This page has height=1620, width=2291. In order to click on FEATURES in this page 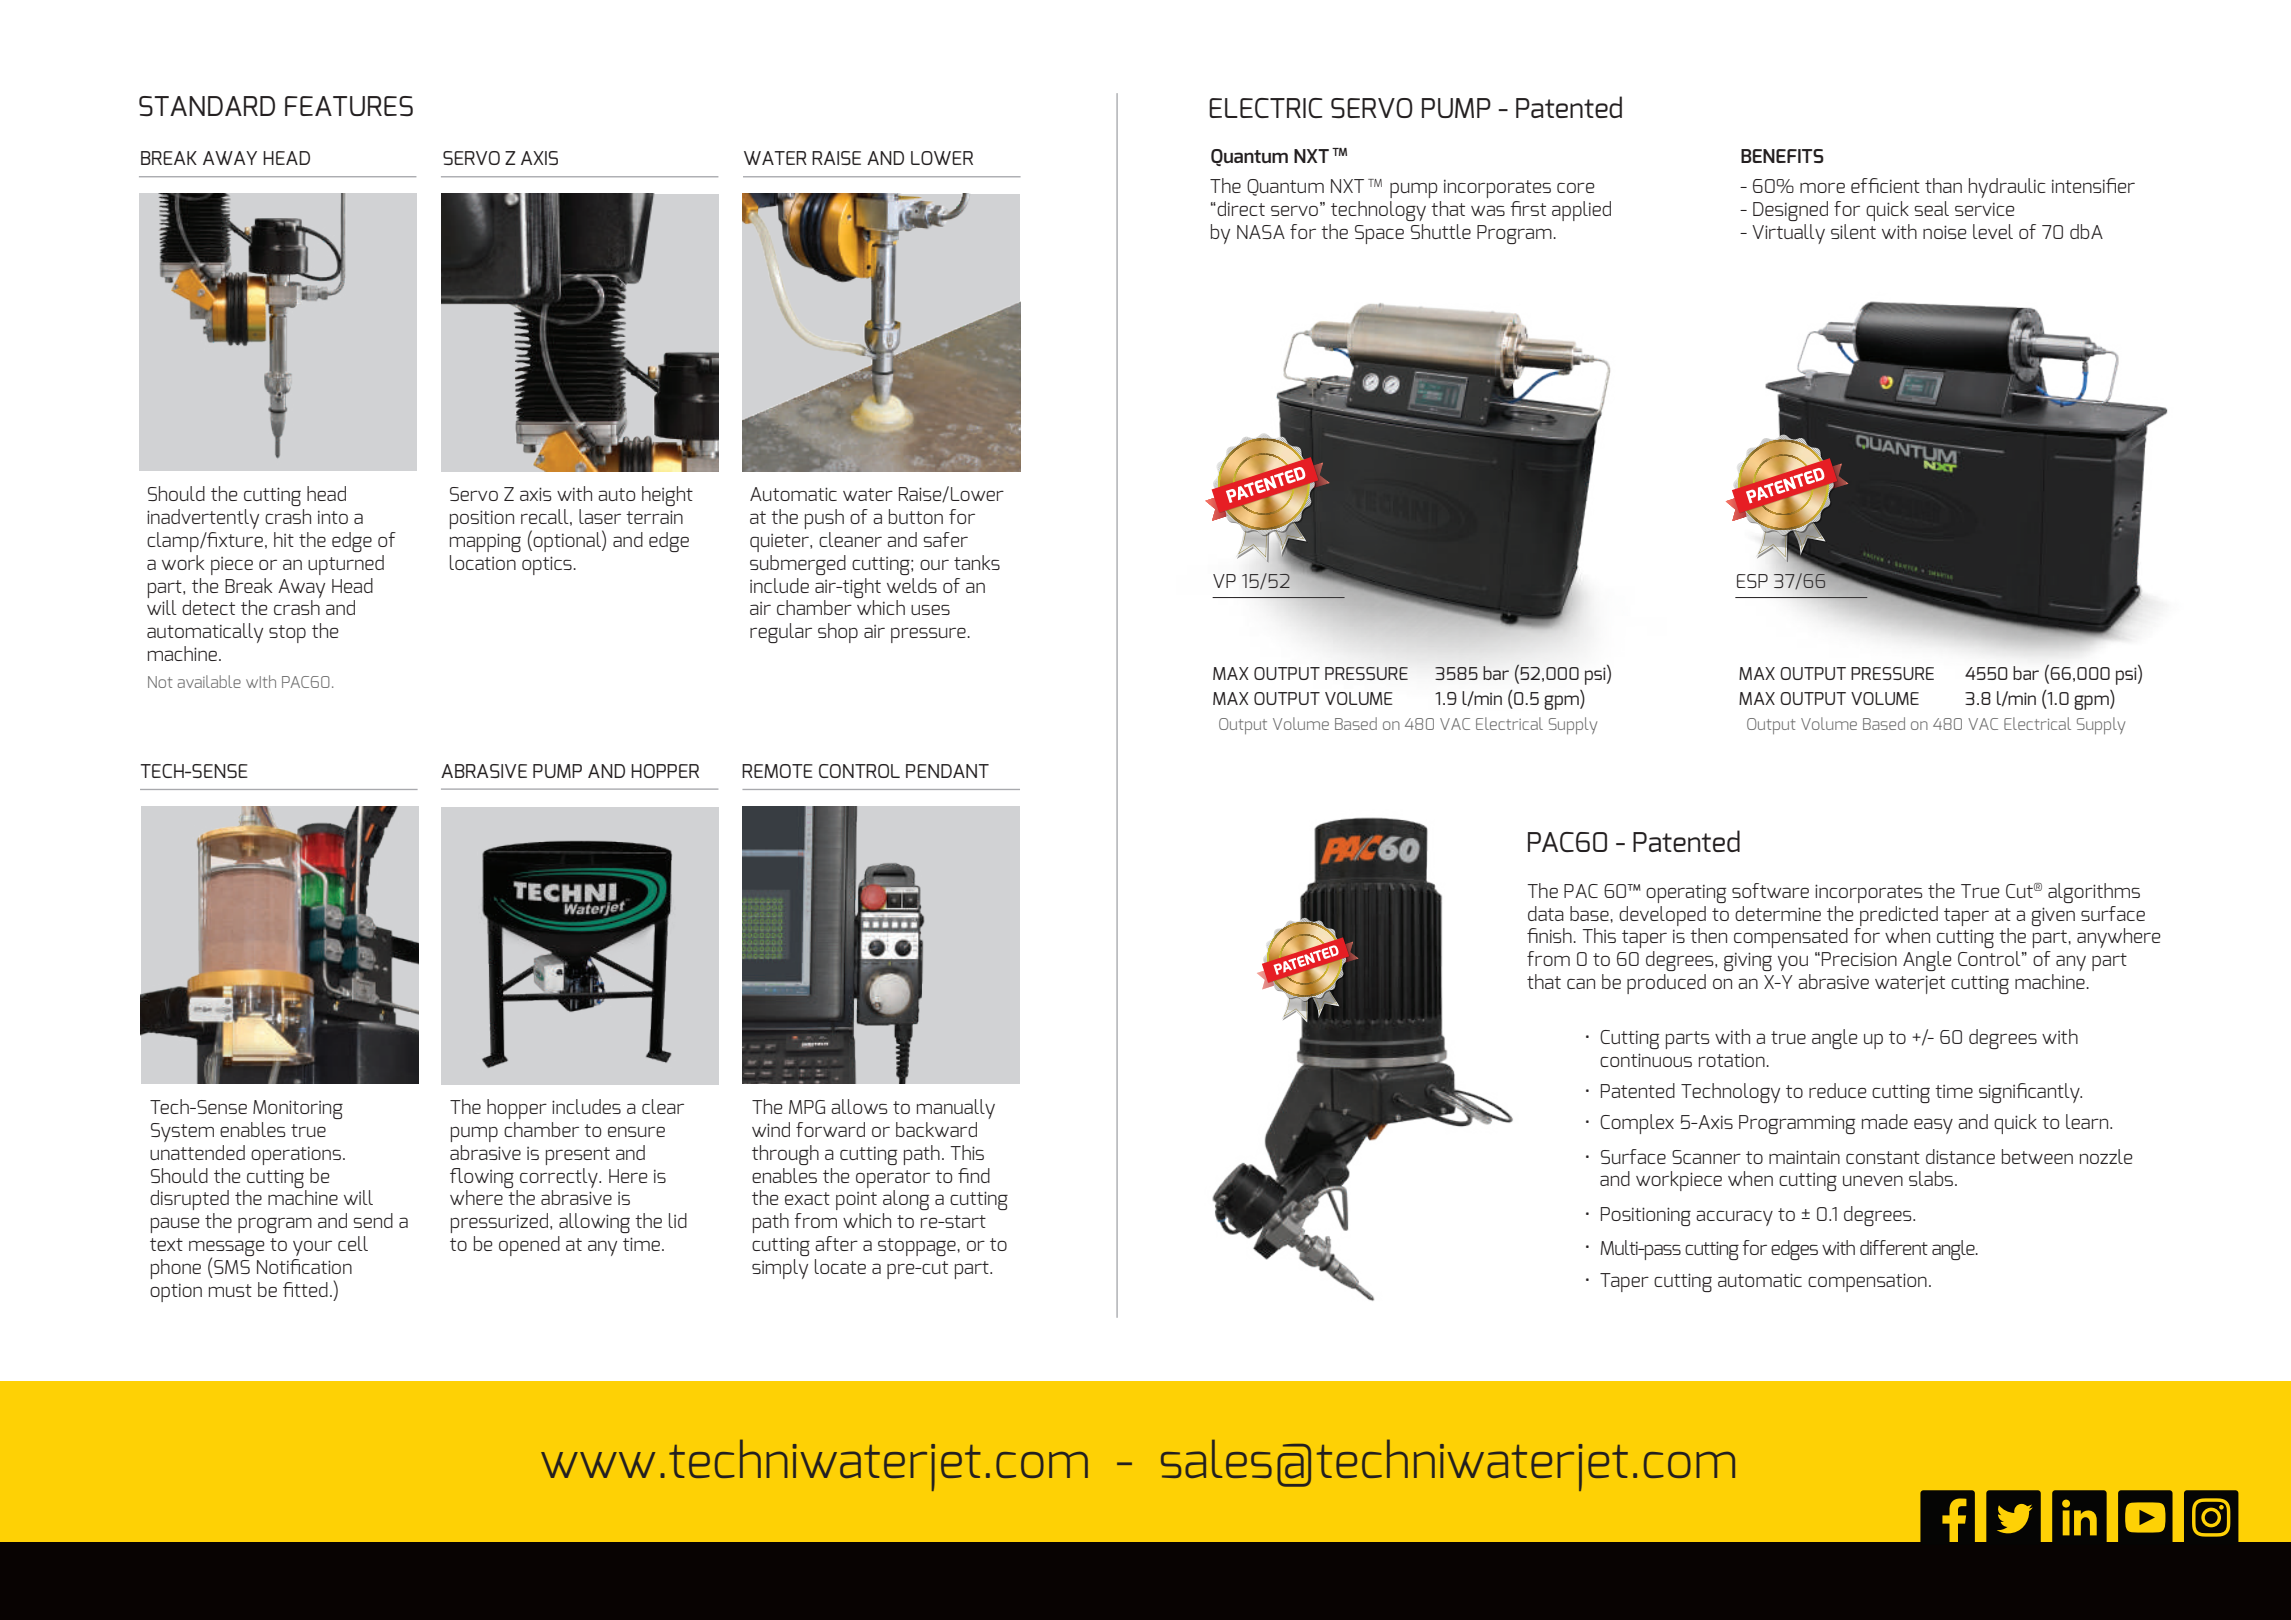, I will do `click(349, 106)`.
